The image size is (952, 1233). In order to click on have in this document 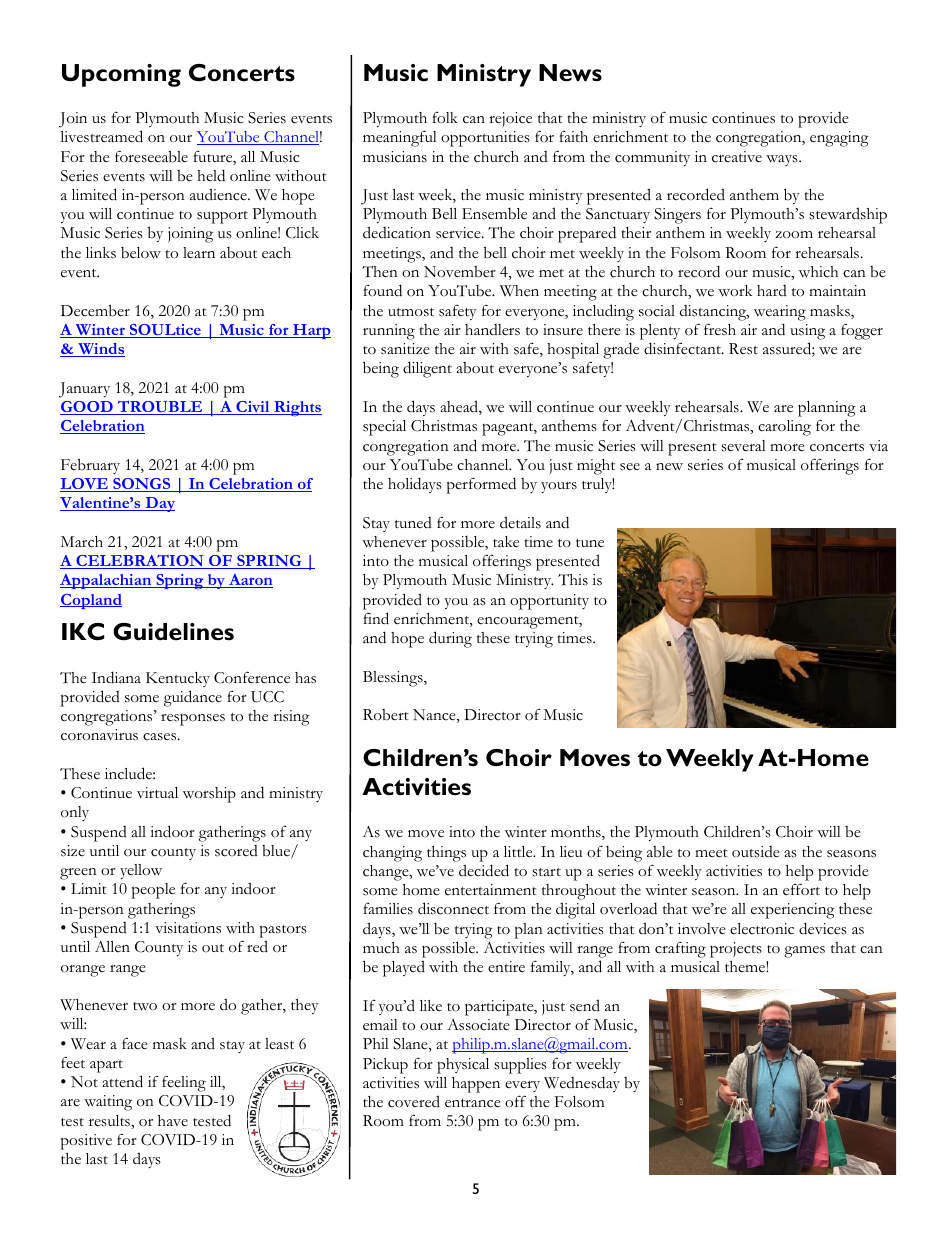, I will do `click(173, 1120)`.
